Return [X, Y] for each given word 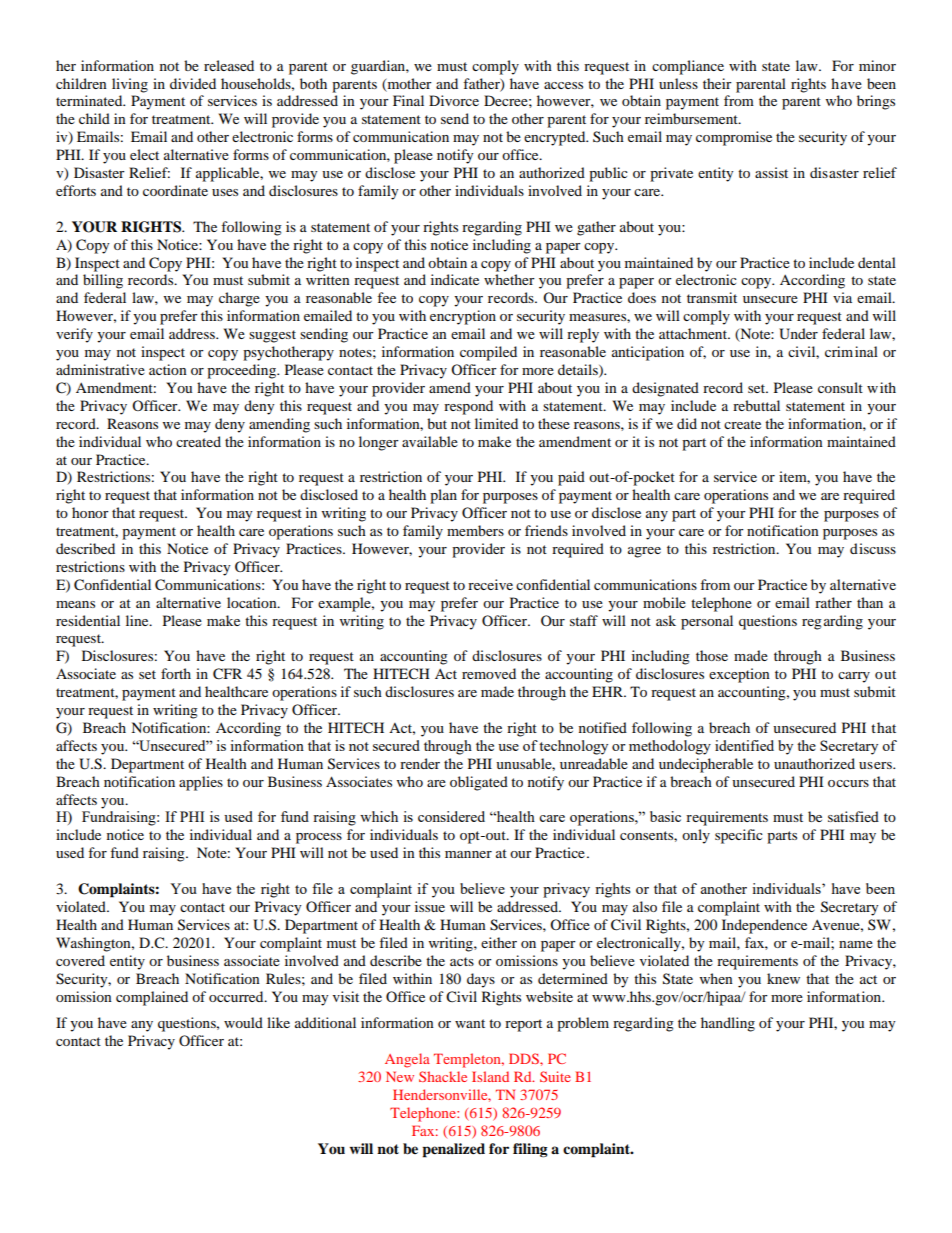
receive [490, 584]
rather [833, 602]
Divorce [454, 100]
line [138, 620]
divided [193, 83]
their [717, 83]
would [243, 1022]
